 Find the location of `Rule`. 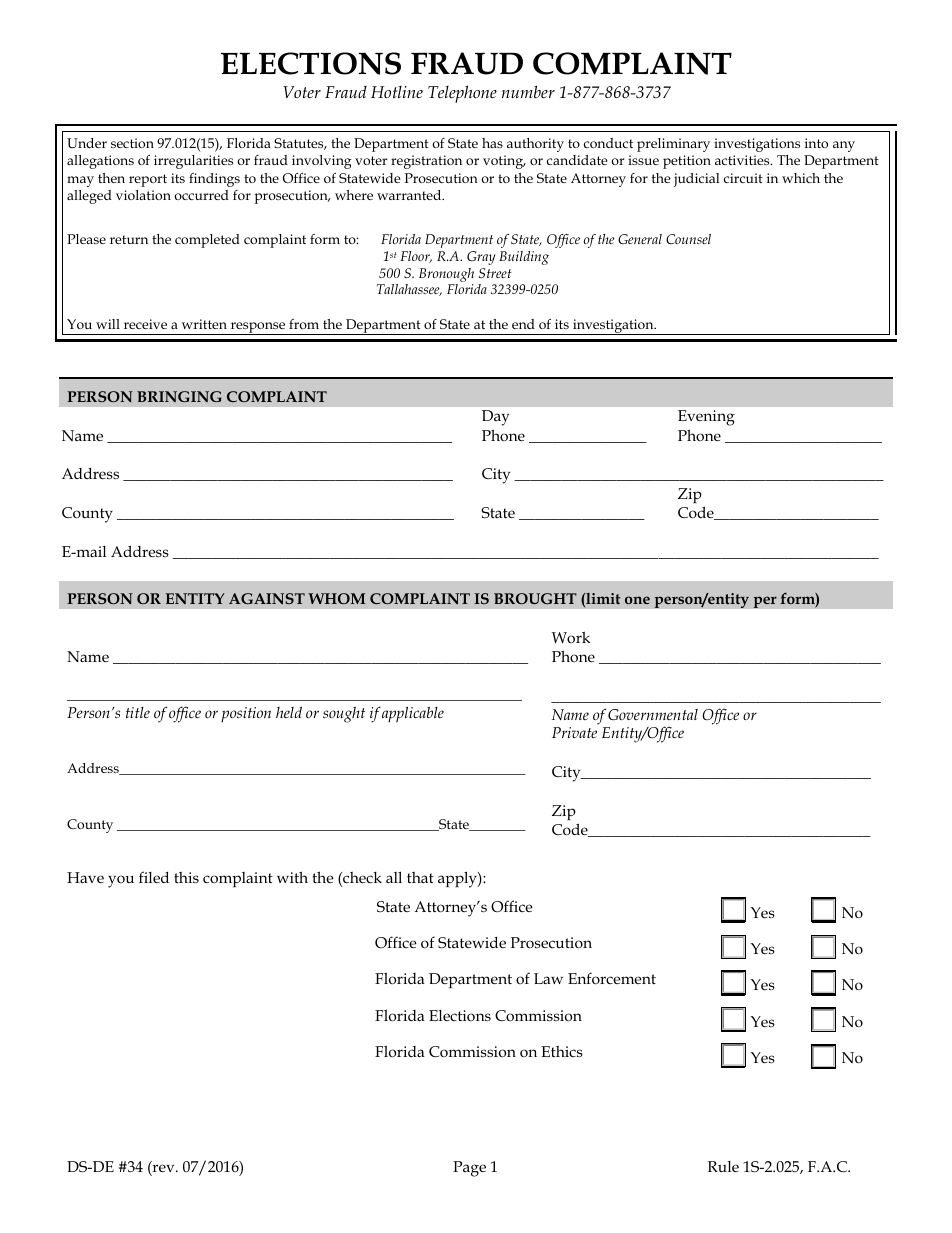

Rule is located at coordinates (723, 1166).
